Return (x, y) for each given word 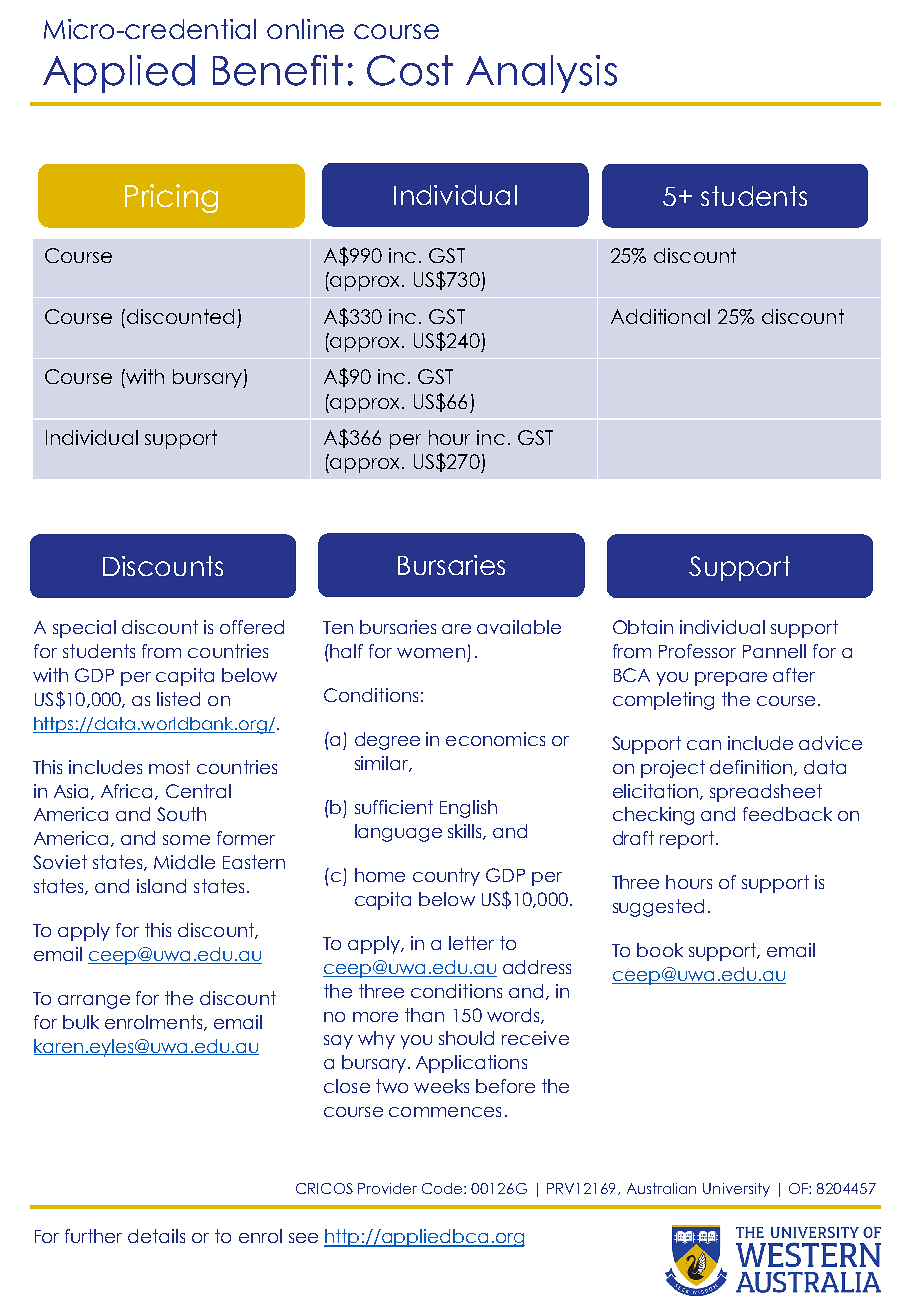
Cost (410, 70)
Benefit (278, 70)
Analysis (541, 74)
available (519, 627)
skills (466, 832)
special (84, 629)
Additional (660, 316)
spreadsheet (766, 793)
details (156, 1236)
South (181, 814)
